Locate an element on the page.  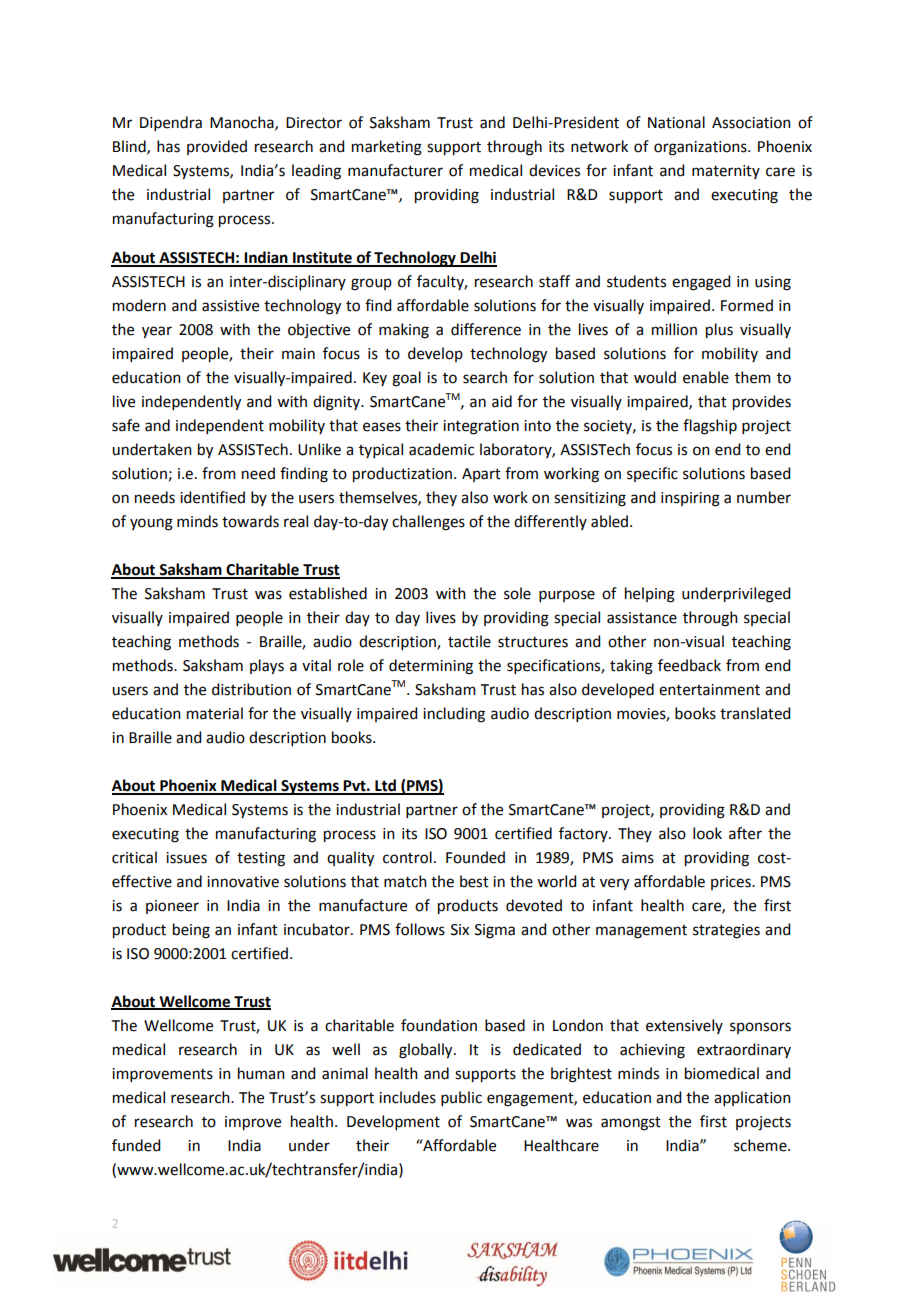
goal is located at coordinates (406, 379).
